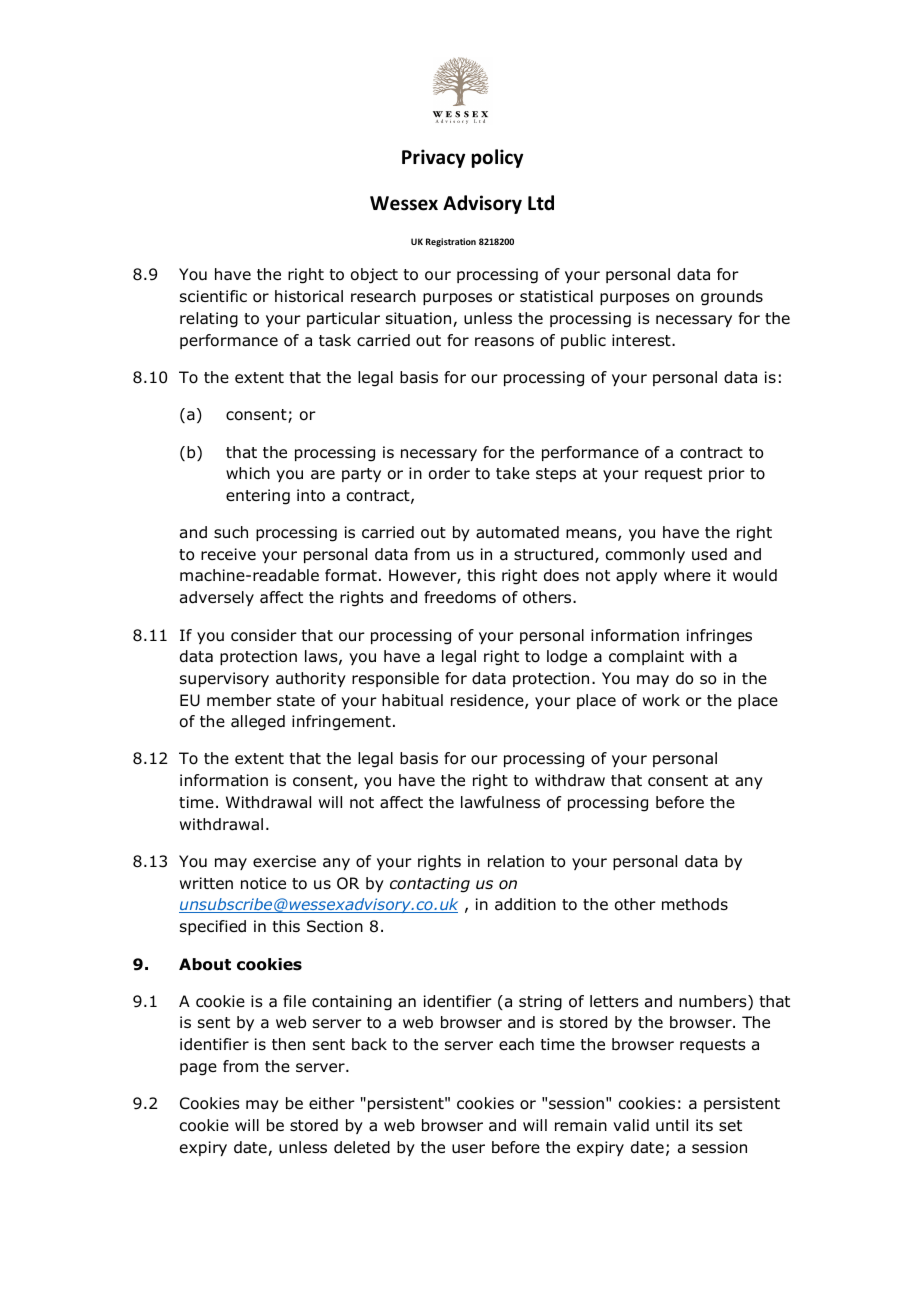 The image size is (924, 1308). Describe the element at coordinates (497, 158) in the document. I see `policy` at that location.
